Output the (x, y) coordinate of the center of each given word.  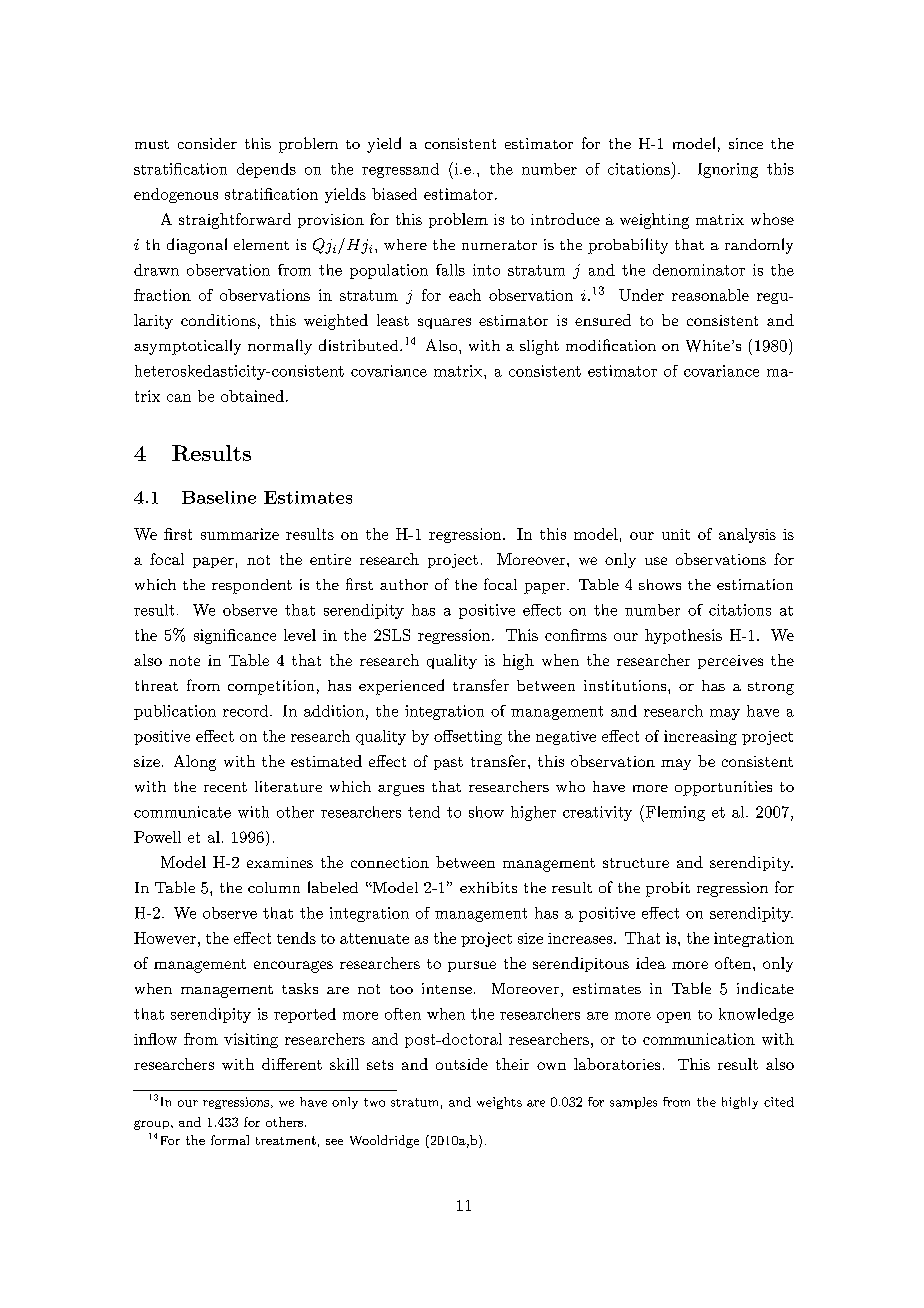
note (184, 661)
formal (230, 1140)
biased (394, 194)
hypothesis (683, 636)
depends (266, 170)
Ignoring (728, 170)
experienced (401, 687)
